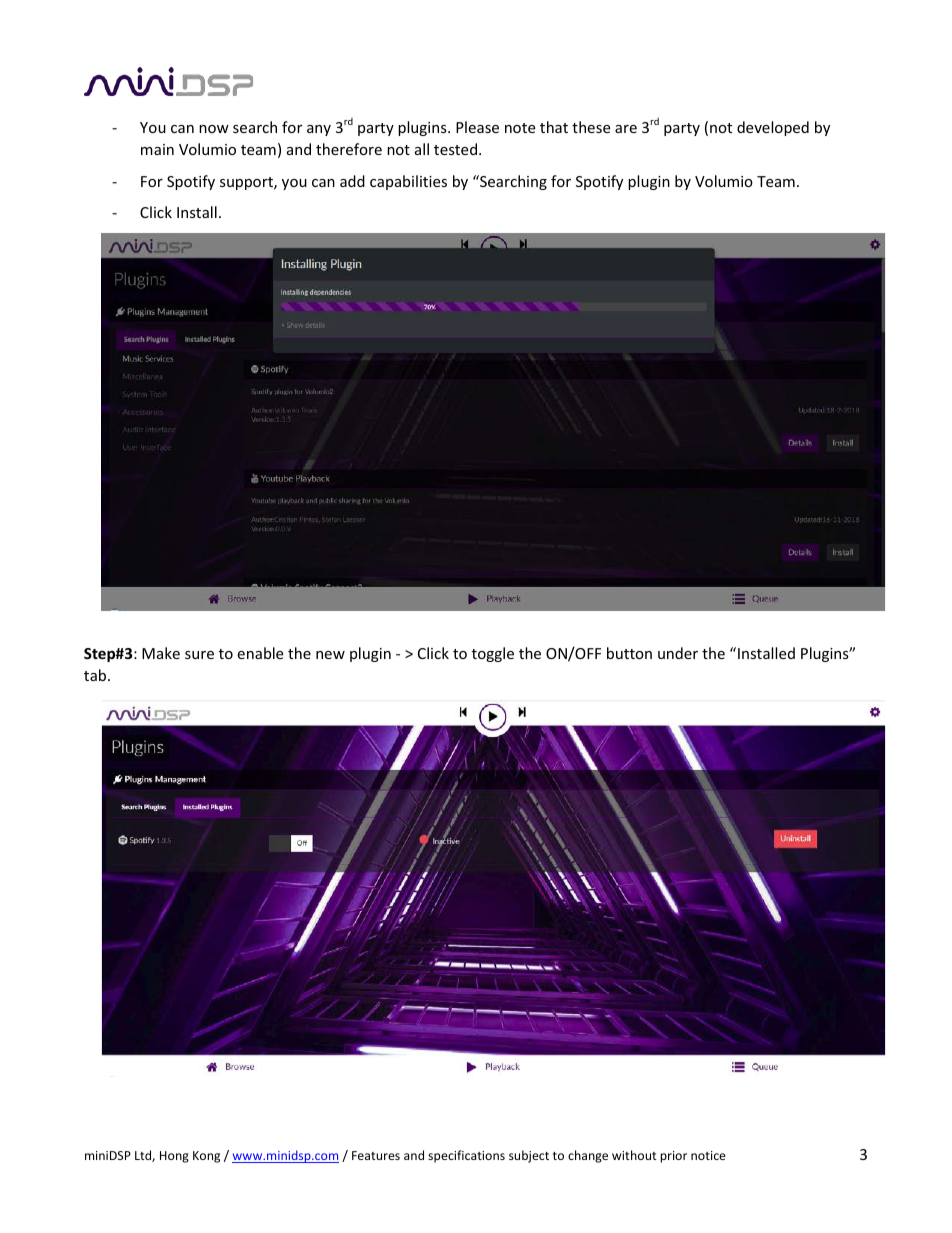  What do you see at coordinates (626, 129) in the screenshot?
I see `are` at bounding box center [626, 129].
